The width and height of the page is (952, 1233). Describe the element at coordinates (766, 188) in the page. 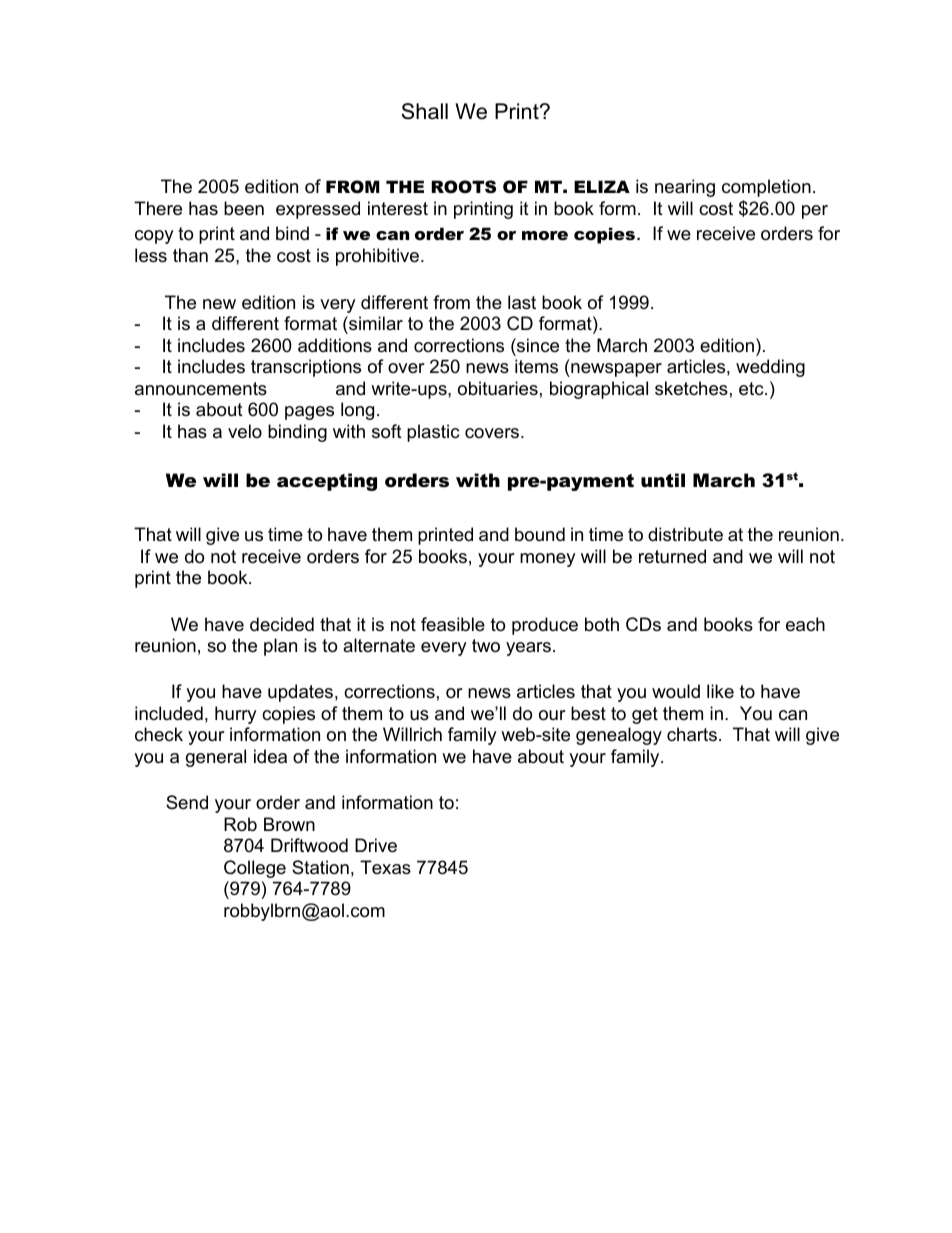

I see `completion` at that location.
